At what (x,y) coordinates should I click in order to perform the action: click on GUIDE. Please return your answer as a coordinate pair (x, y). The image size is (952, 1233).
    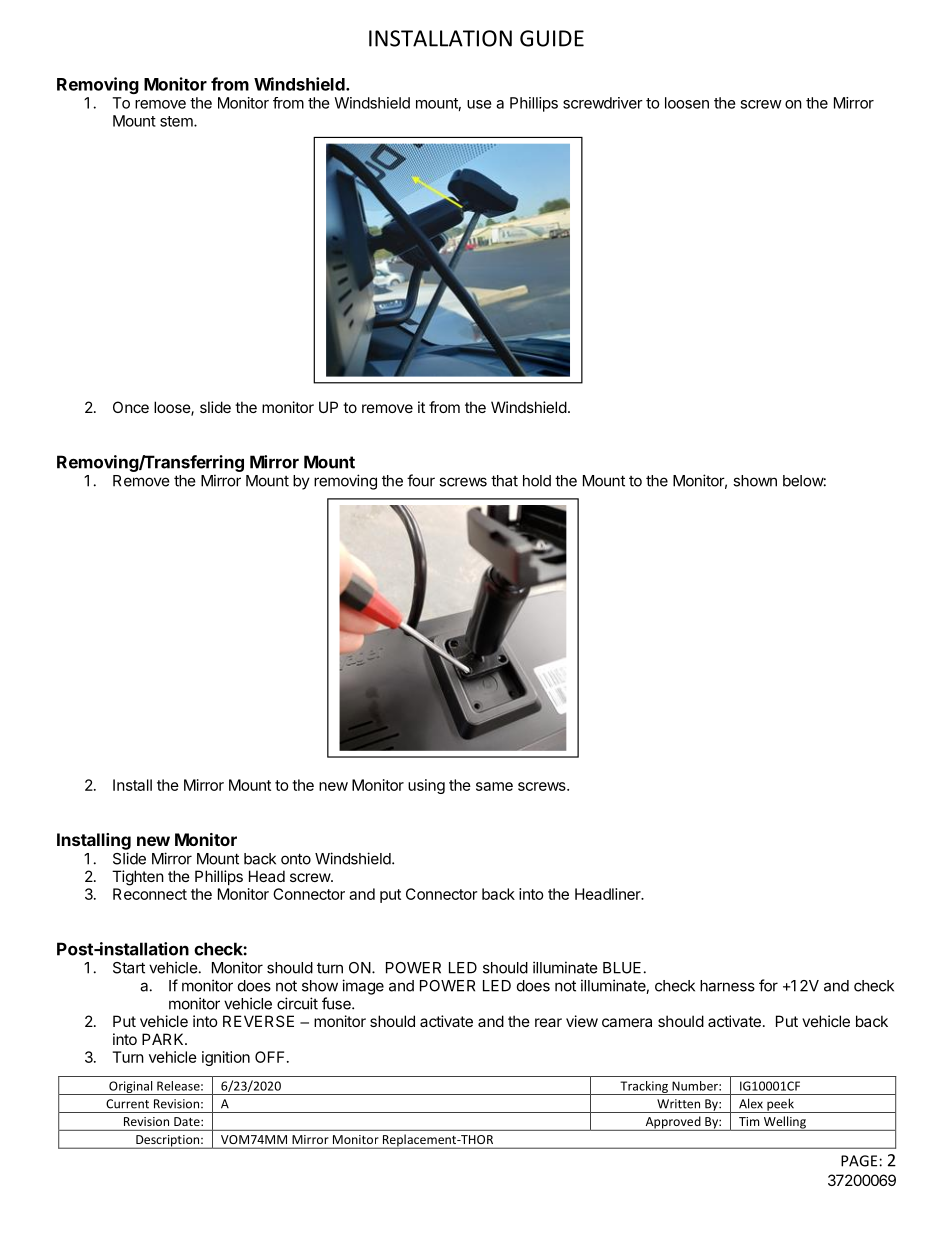
    Looking at the image, I should click on (552, 38).
